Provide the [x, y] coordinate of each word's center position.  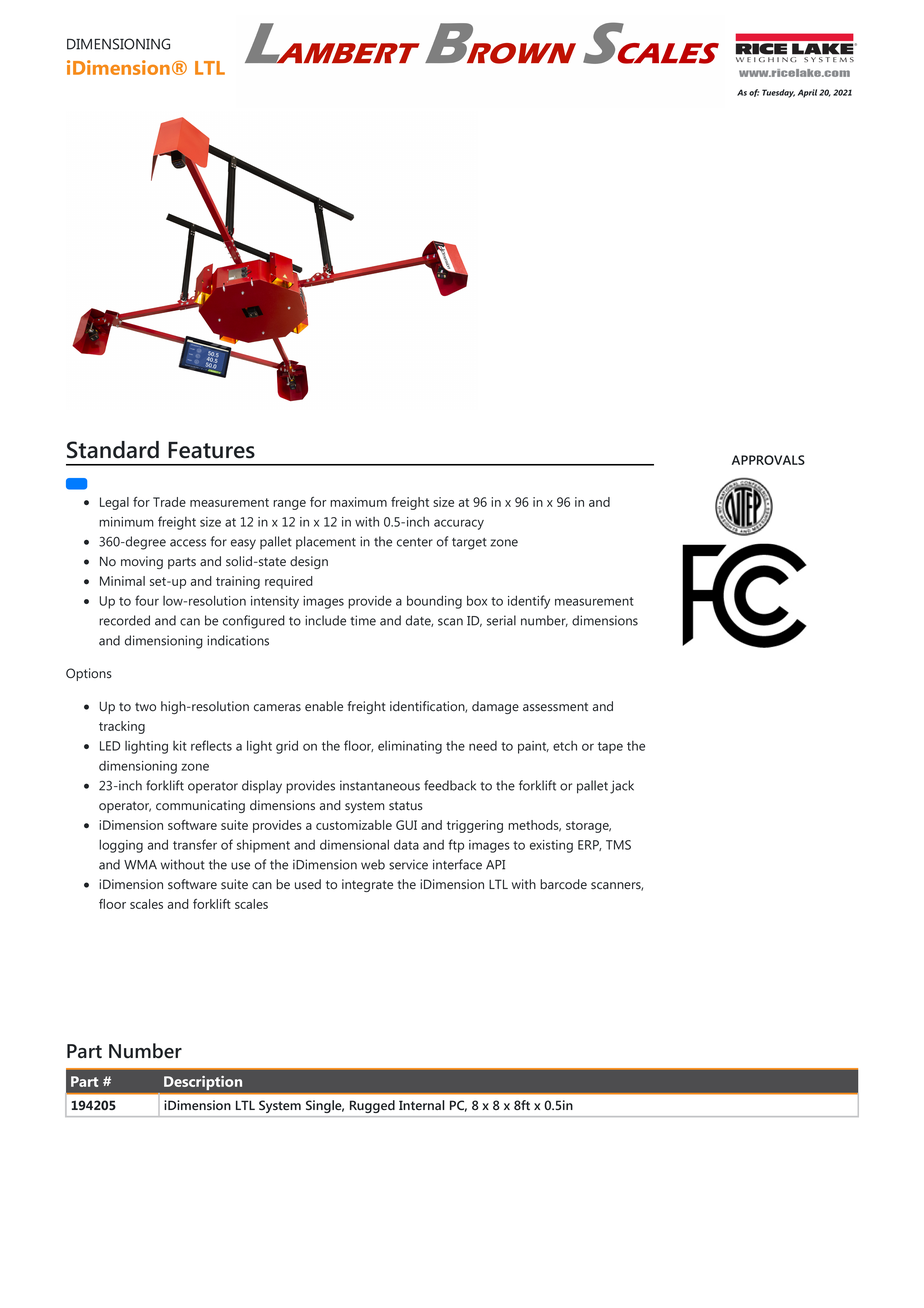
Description [203, 1083]
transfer [195, 844]
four [147, 600]
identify [529, 602]
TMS [618, 845]
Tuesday [778, 93]
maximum [358, 502]
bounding [434, 602]
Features [211, 450]
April [807, 93]
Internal [422, 1105]
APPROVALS [768, 460]
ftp [456, 846]
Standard [113, 450]
